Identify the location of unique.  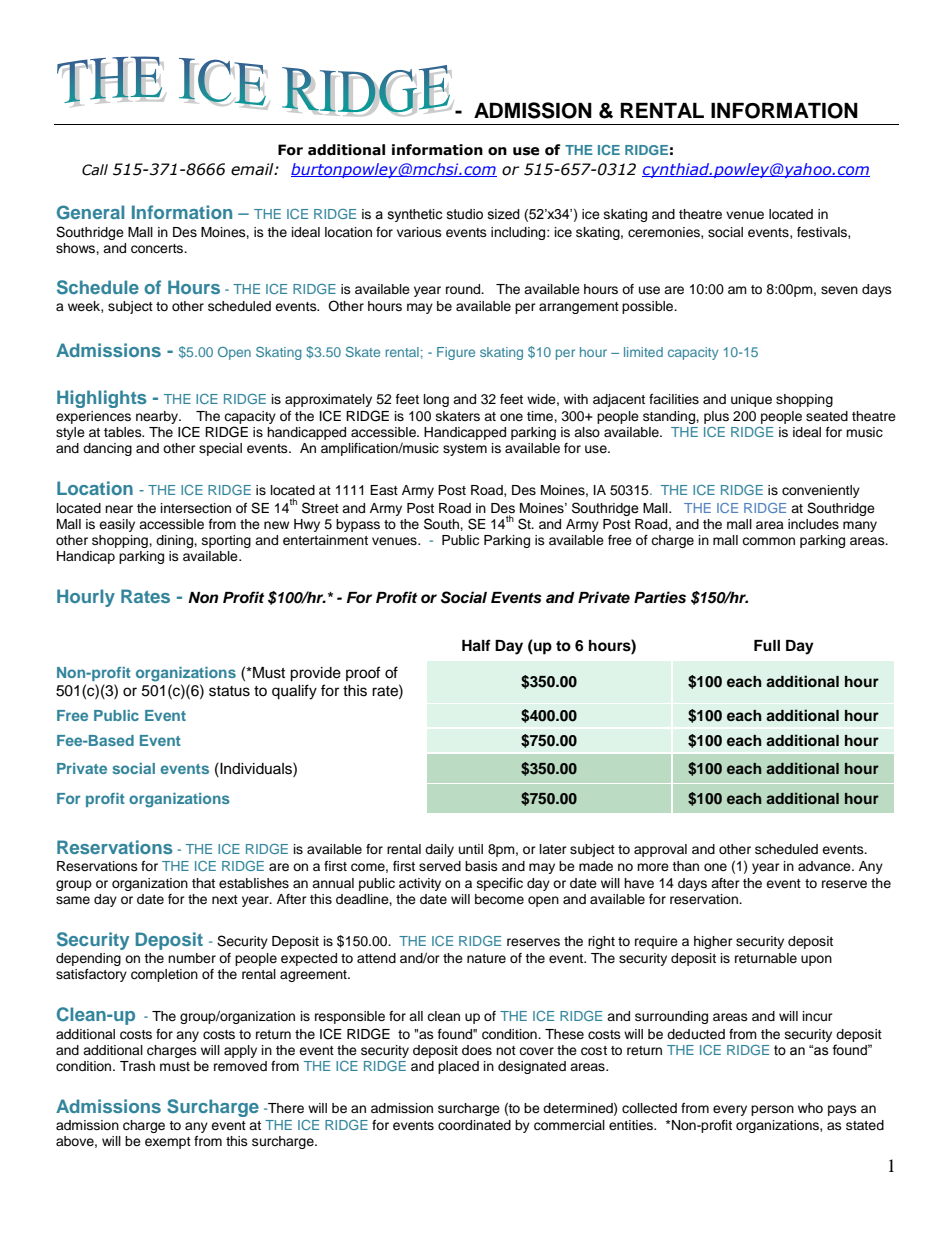
(751, 400).
